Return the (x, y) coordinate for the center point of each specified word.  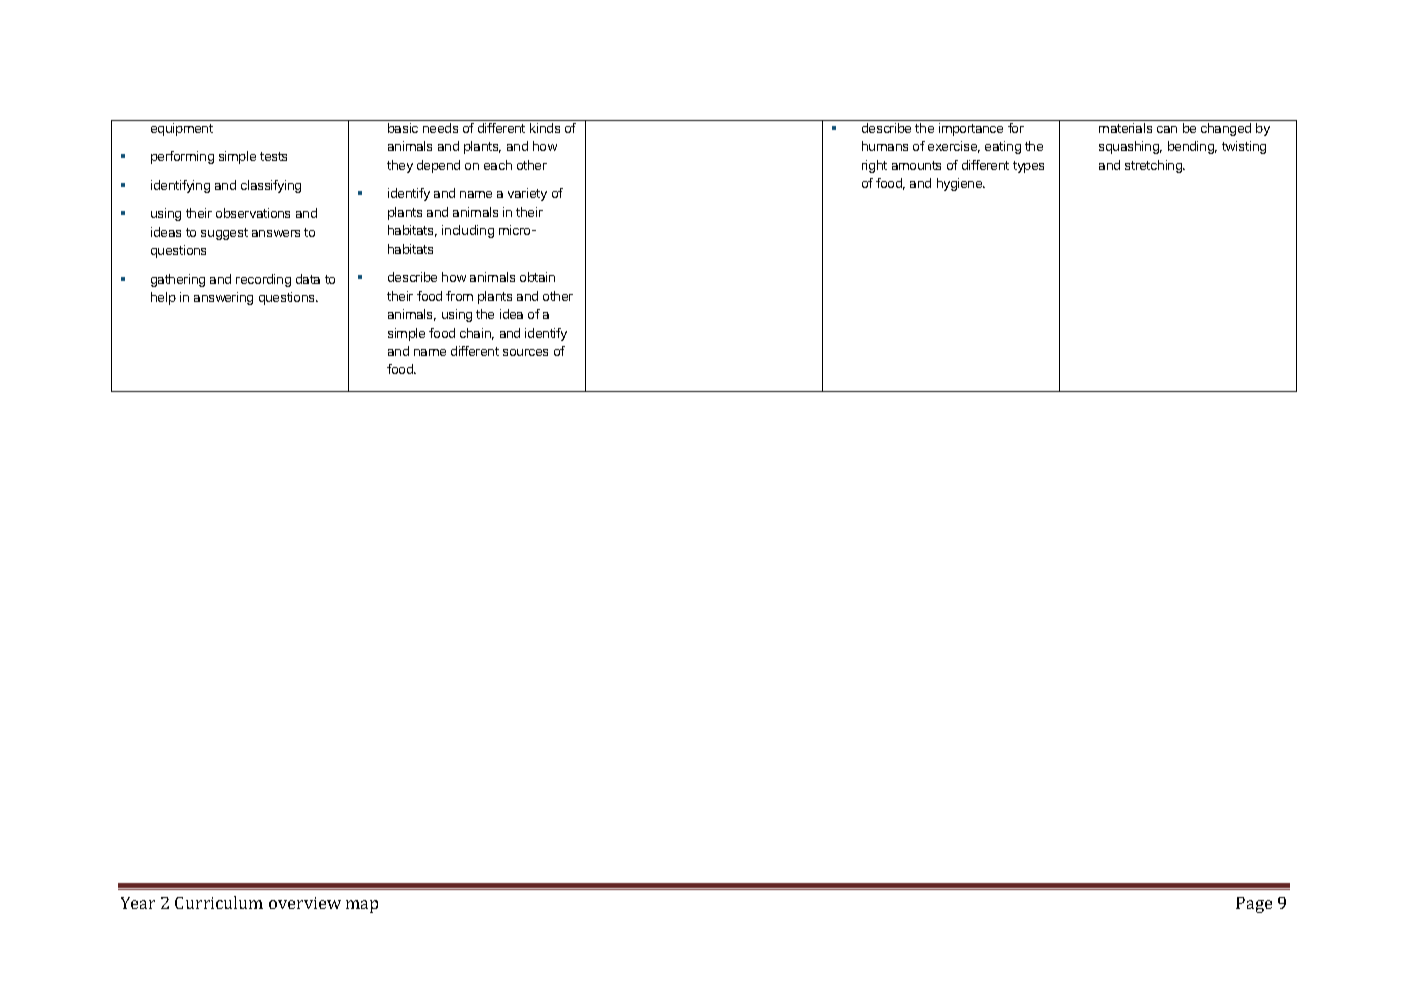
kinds (545, 128)
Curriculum (219, 902)
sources (525, 352)
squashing (1130, 147)
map (362, 906)
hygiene (961, 184)
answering (223, 298)
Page (1254, 905)
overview (305, 903)
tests (273, 156)
